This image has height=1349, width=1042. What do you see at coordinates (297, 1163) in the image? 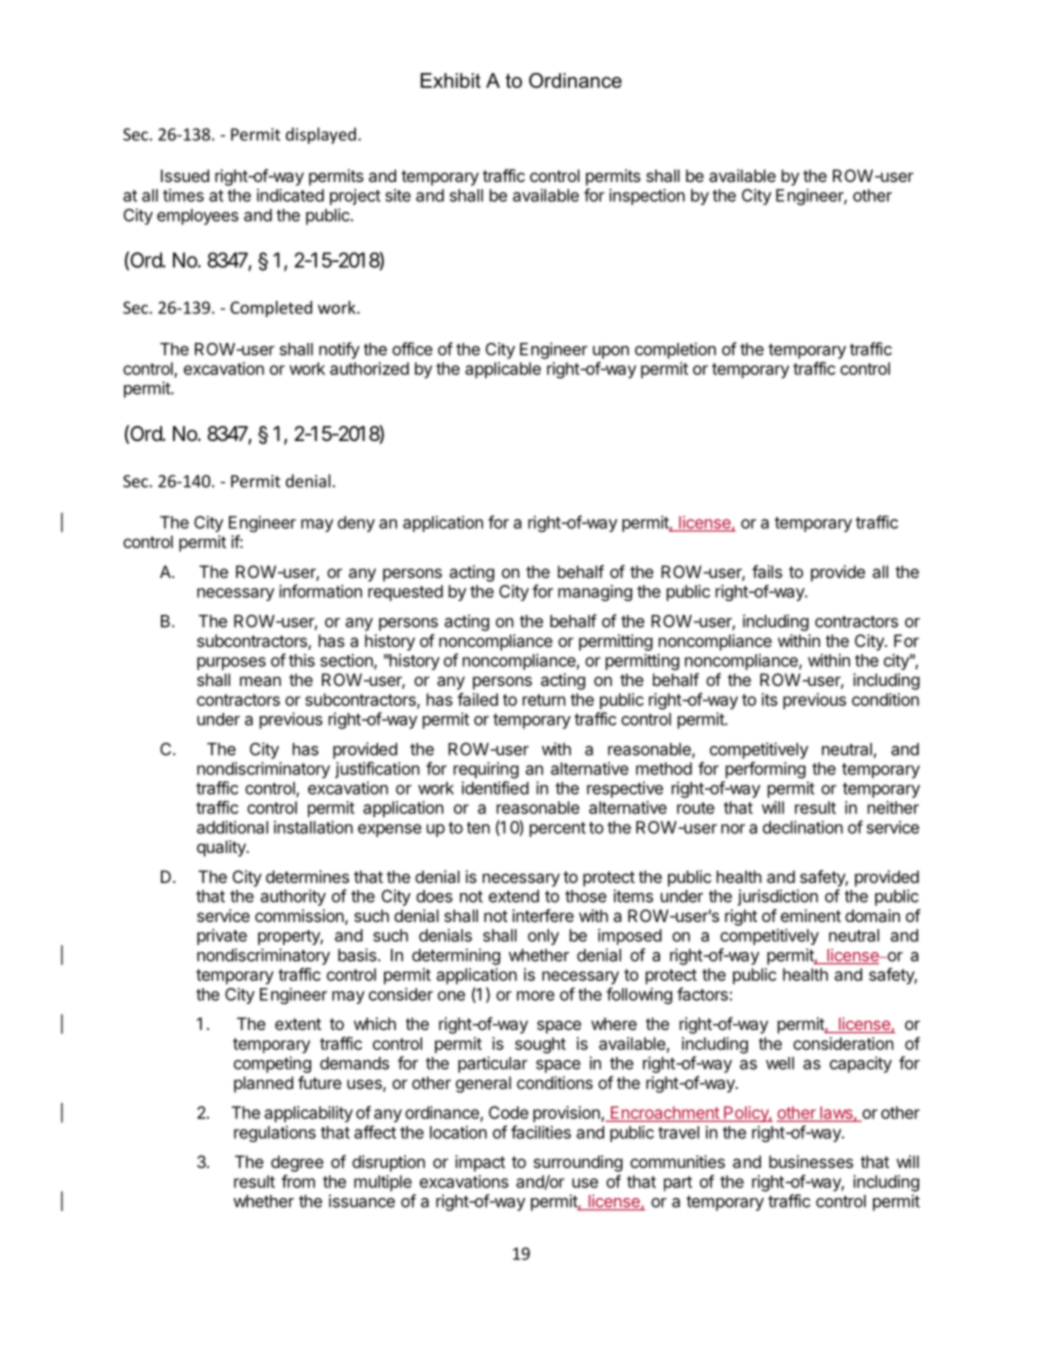
I see `degree` at bounding box center [297, 1163].
